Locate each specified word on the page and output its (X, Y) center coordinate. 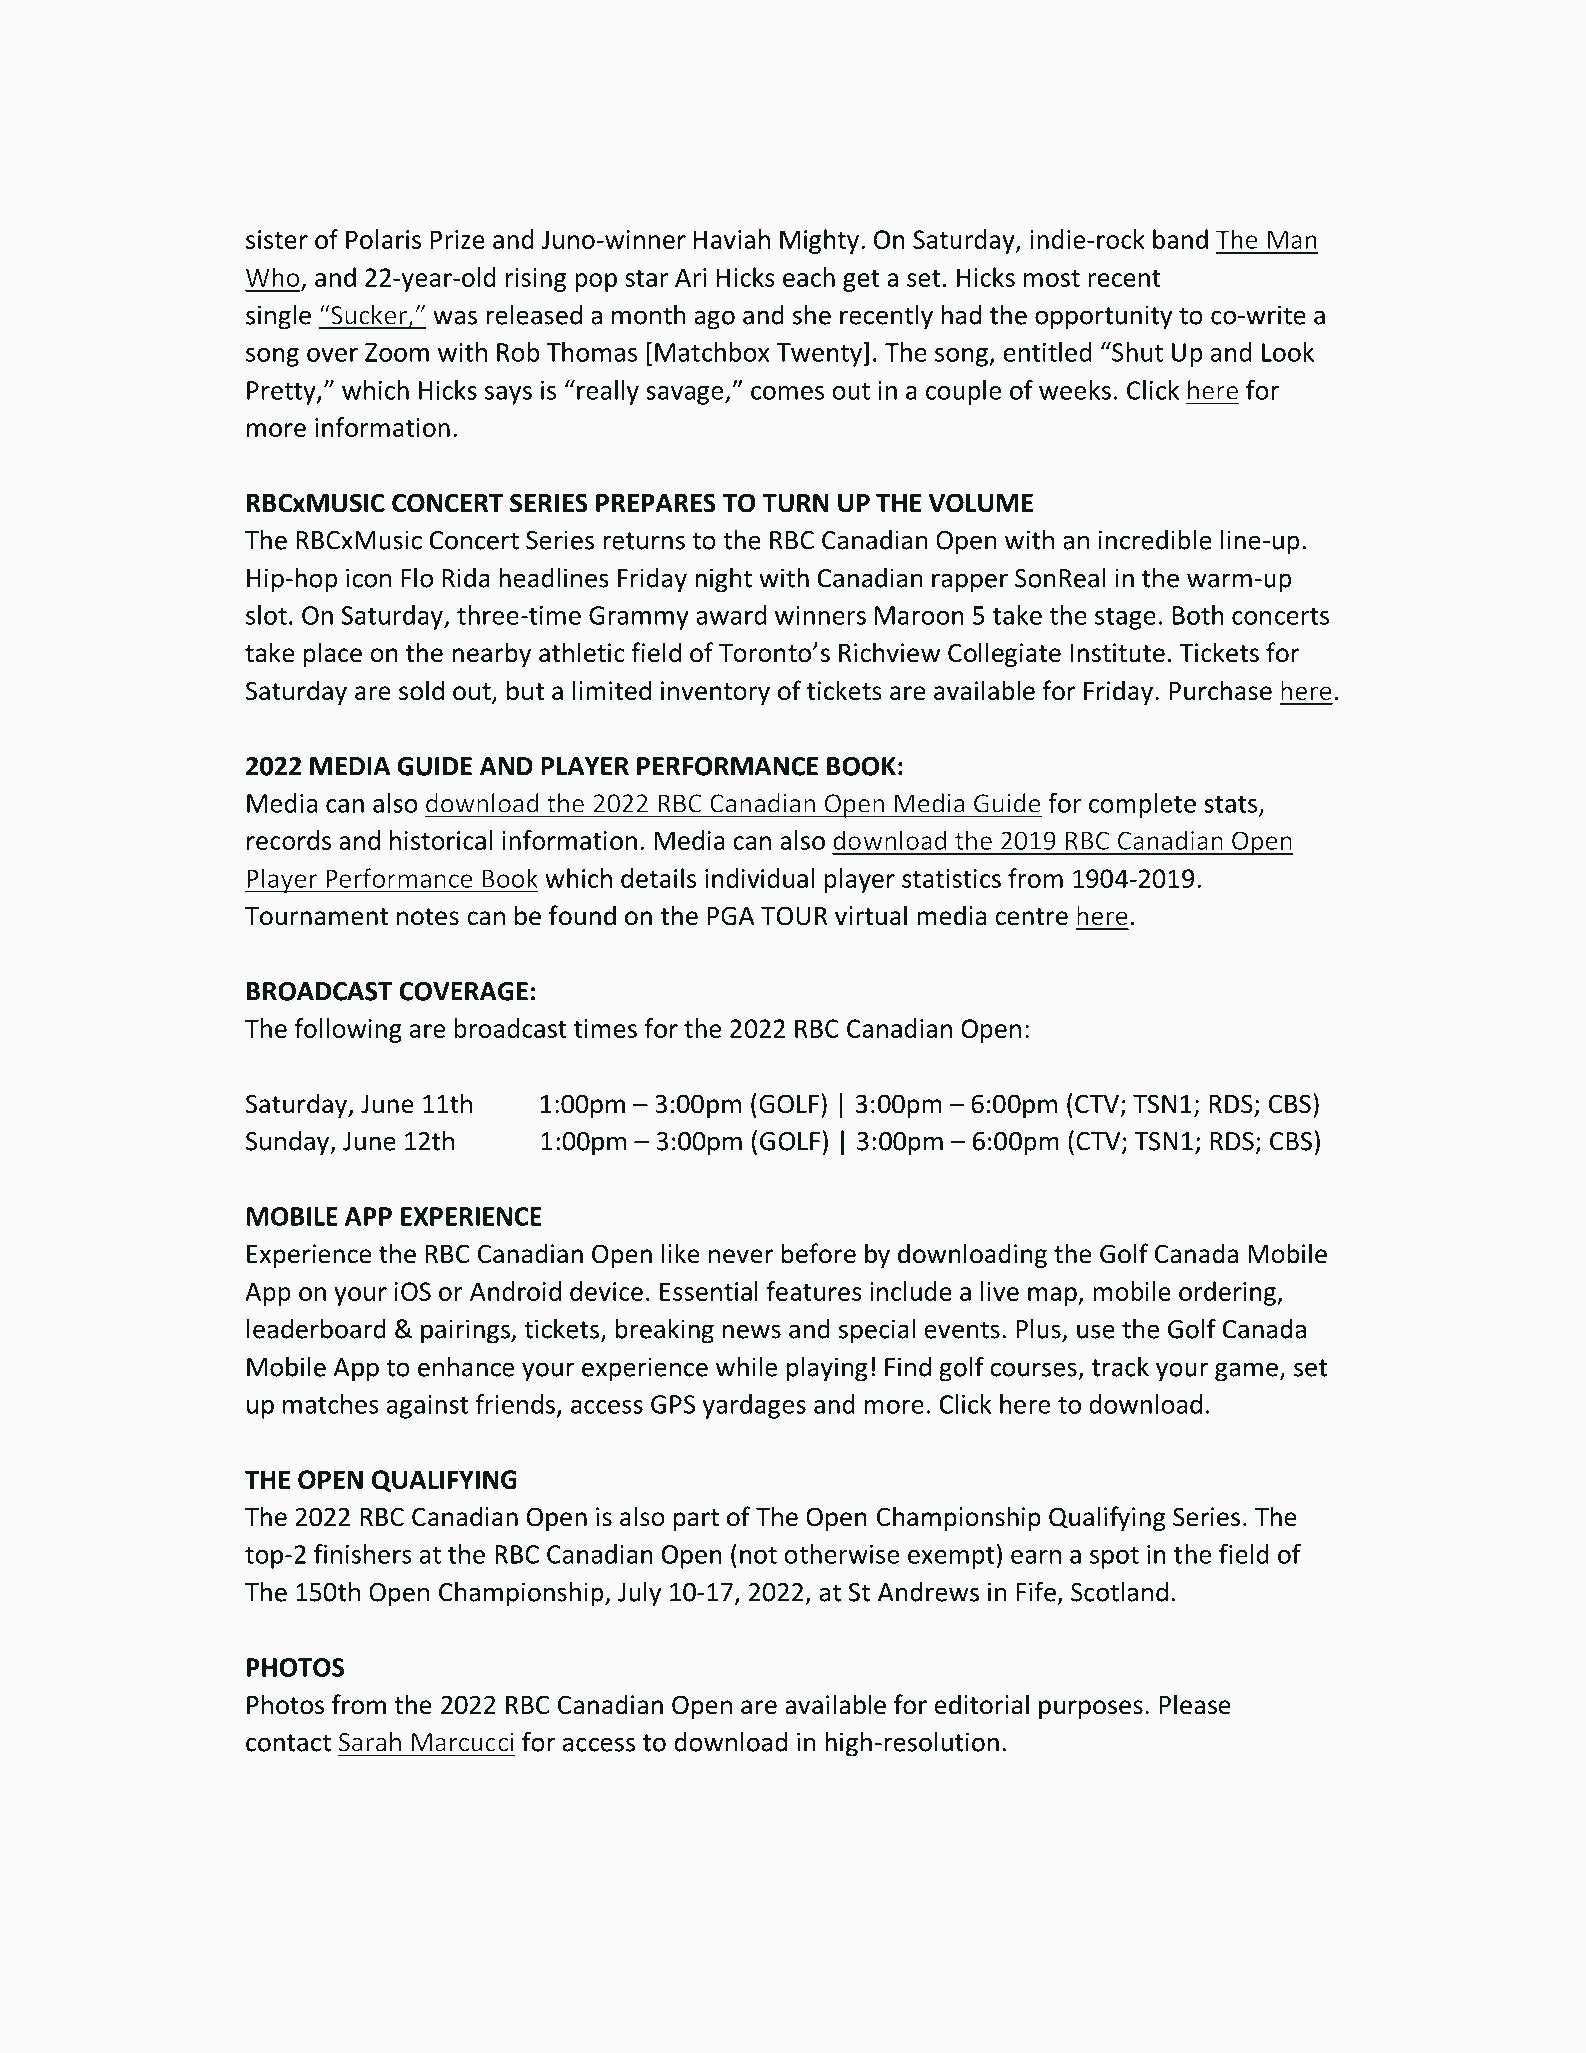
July (639, 1594)
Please (1195, 1704)
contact (288, 1743)
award (731, 615)
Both (1198, 615)
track (1120, 1366)
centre (1031, 917)
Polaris (383, 239)
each (809, 277)
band (1180, 239)
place (333, 654)
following (348, 1030)
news (752, 1331)
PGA (731, 916)
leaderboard (316, 1328)
